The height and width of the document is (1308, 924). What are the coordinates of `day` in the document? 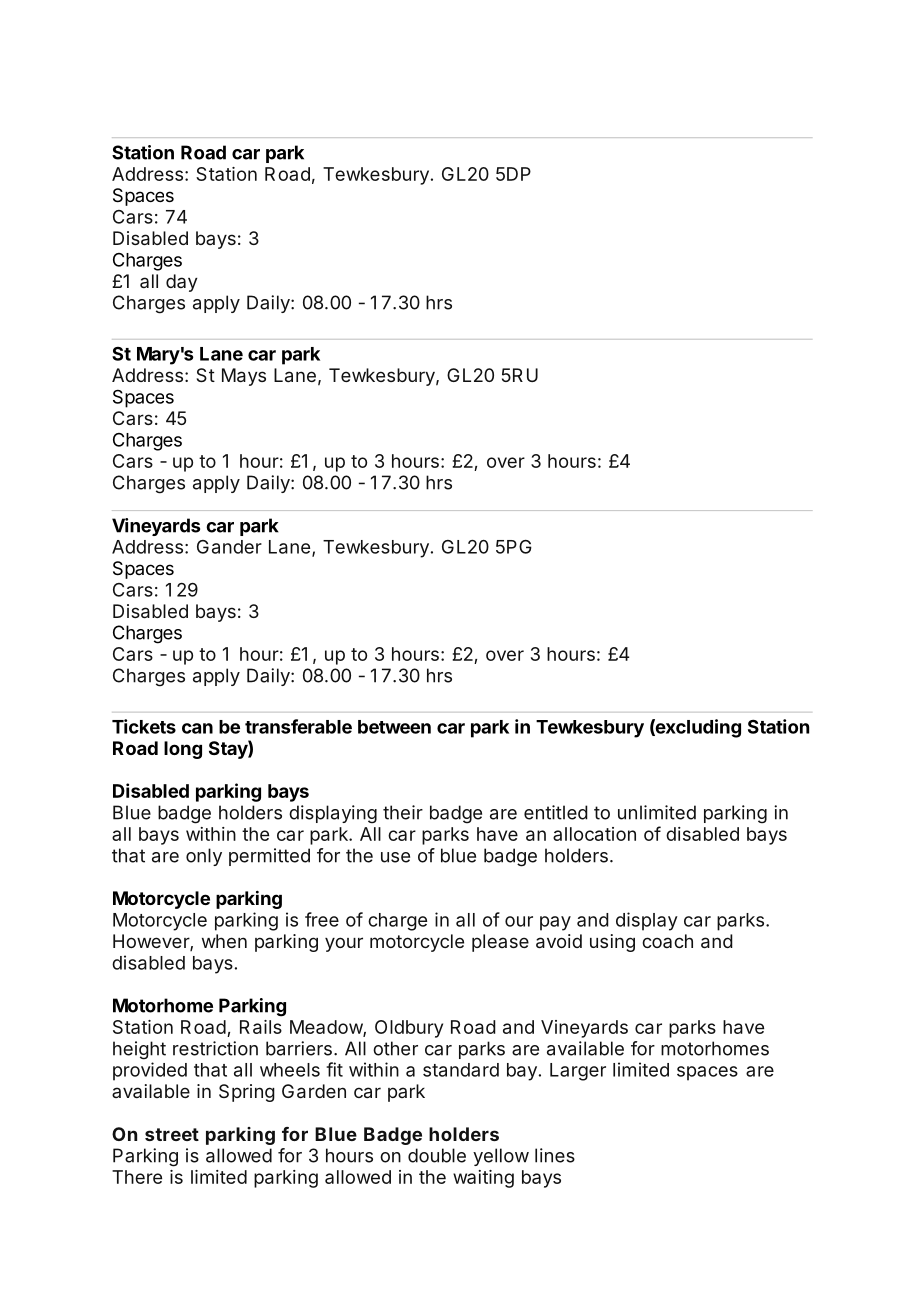 It's located at (182, 283).
